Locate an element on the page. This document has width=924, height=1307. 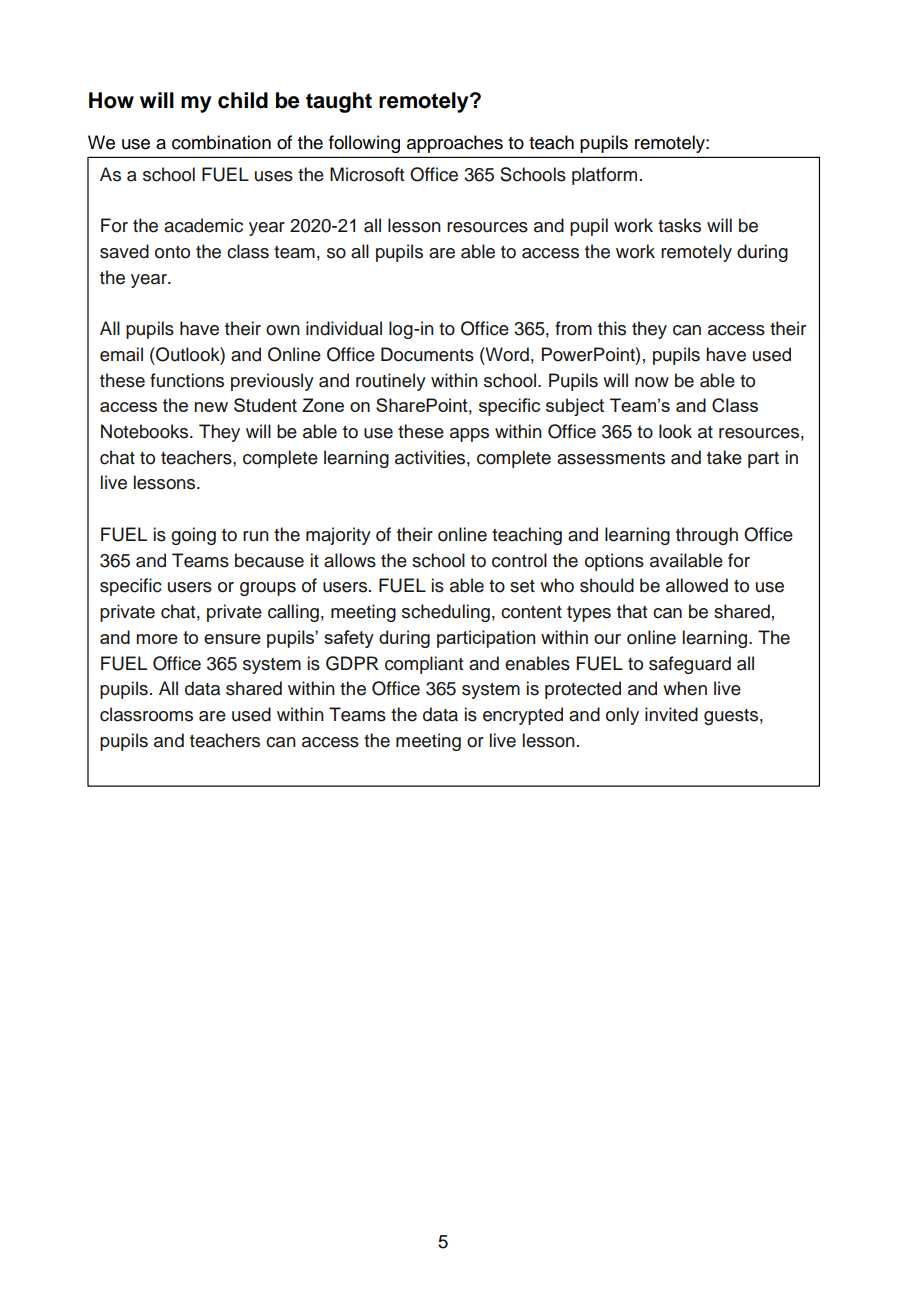
now is located at coordinates (652, 382).
